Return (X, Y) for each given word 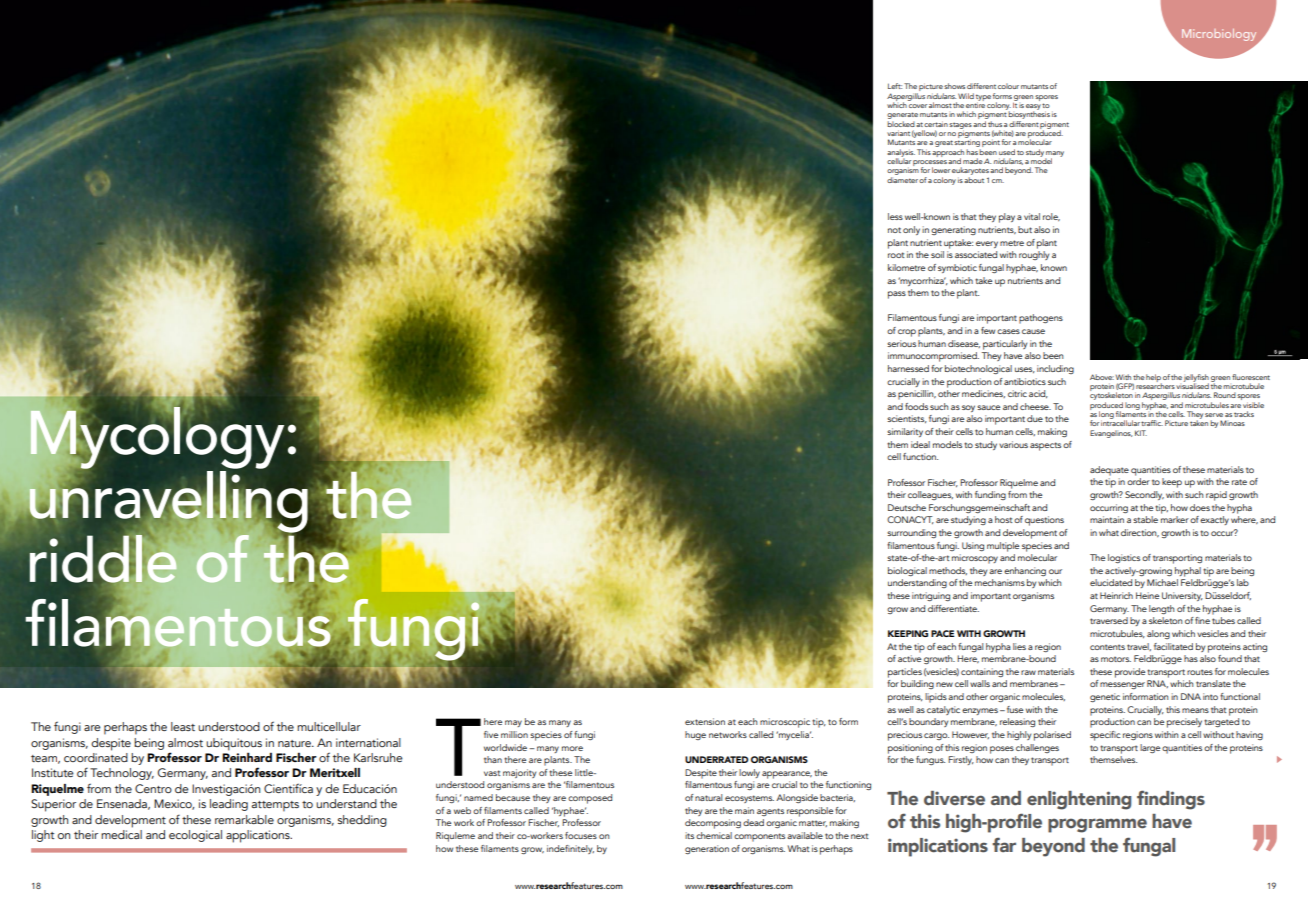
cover (918, 106)
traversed (1109, 620)
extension (705, 721)
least (183, 726)
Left (895, 86)
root (896, 255)
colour (1008, 86)
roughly (1034, 255)
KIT (1141, 433)
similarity (905, 432)
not (894, 230)
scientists (907, 419)
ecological (195, 836)
